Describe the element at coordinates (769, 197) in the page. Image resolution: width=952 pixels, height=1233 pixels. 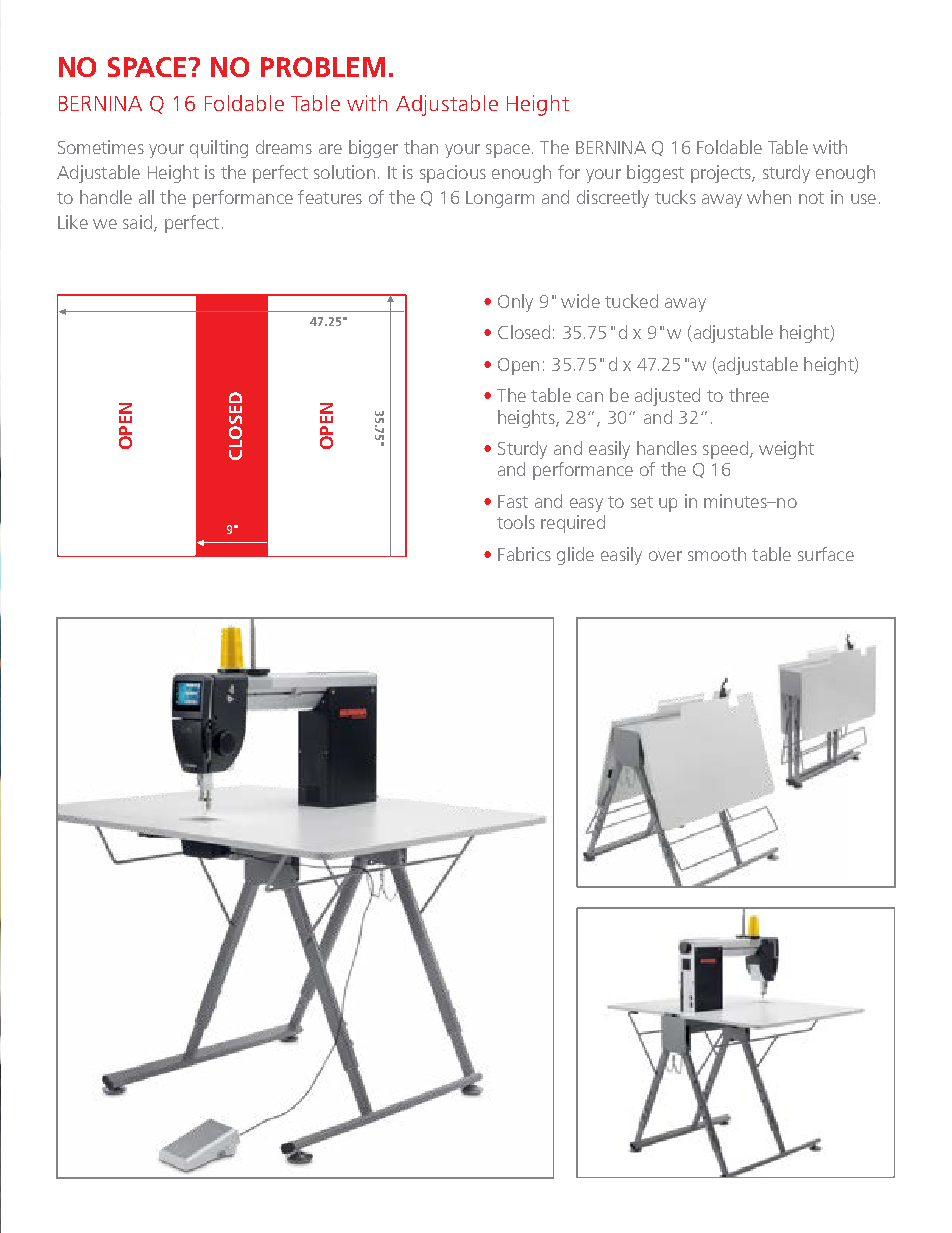
I see `when` at that location.
